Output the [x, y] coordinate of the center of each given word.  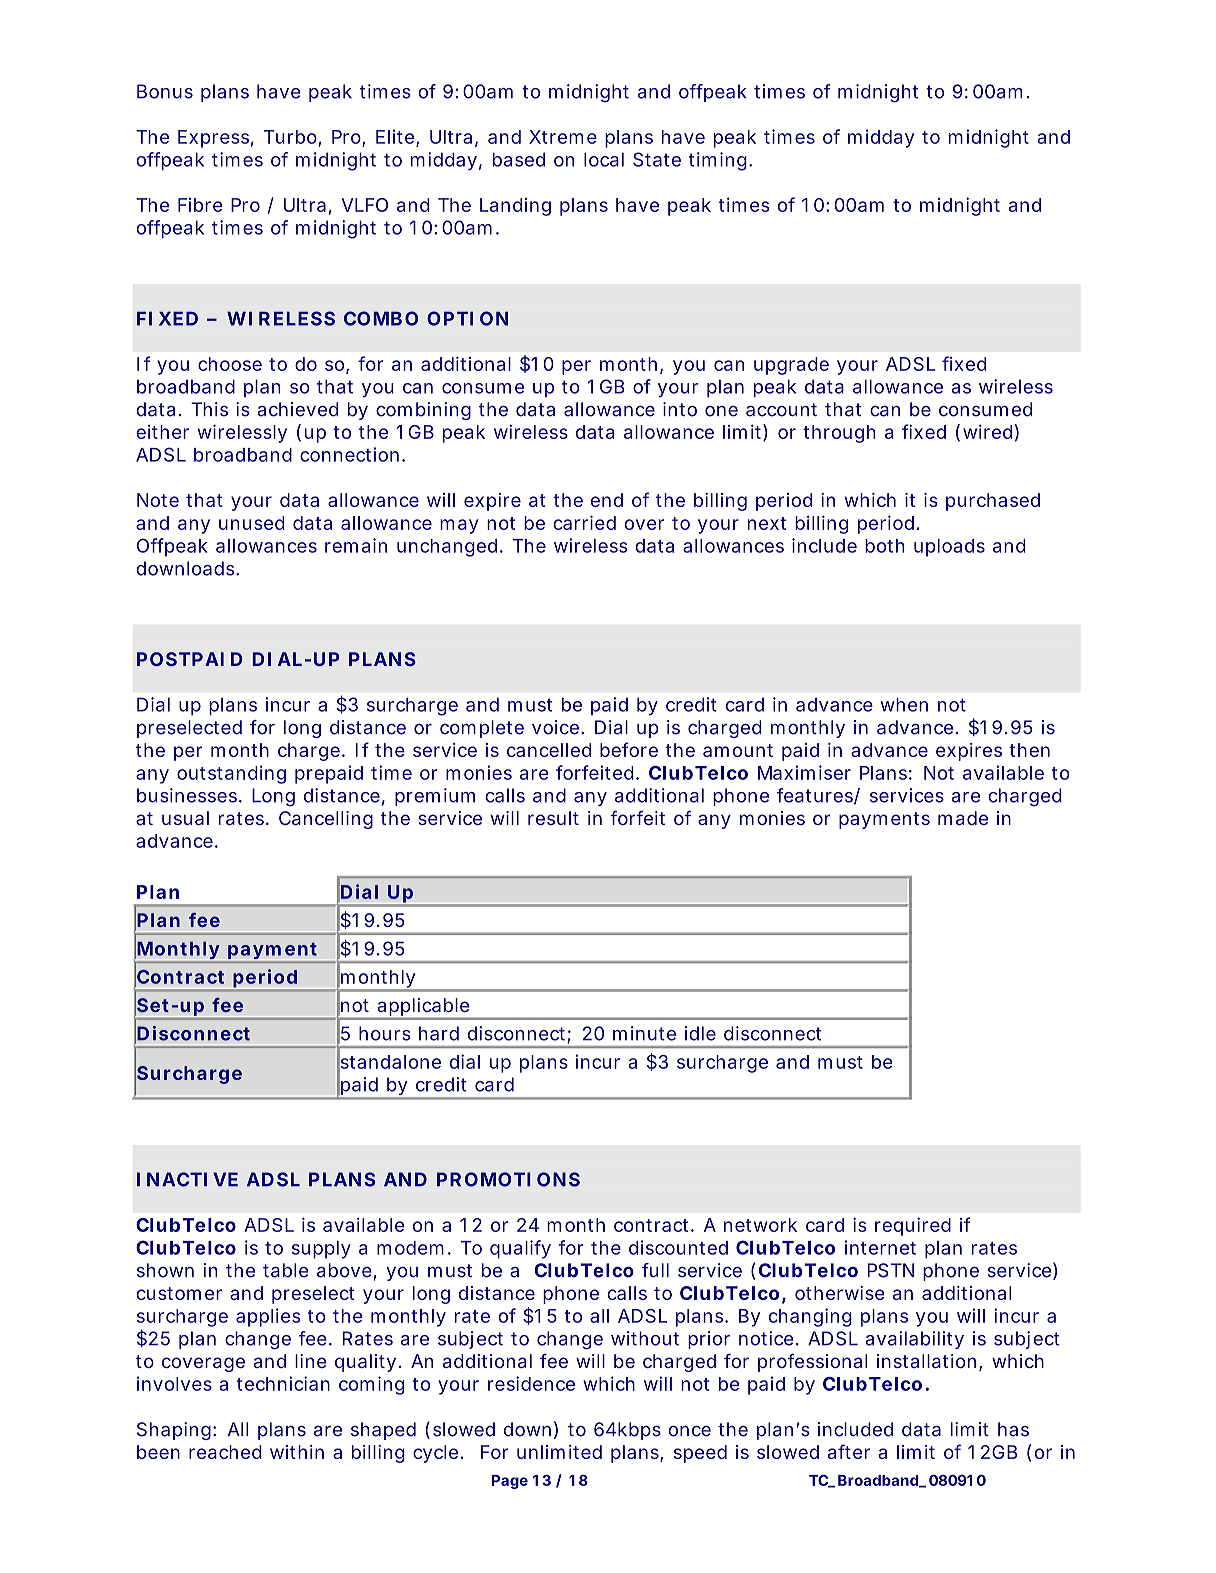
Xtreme [563, 137]
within [297, 1452]
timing [718, 161]
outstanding [231, 774]
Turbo [290, 137]
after [849, 1451]
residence [531, 1383]
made [963, 818]
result [553, 818]
